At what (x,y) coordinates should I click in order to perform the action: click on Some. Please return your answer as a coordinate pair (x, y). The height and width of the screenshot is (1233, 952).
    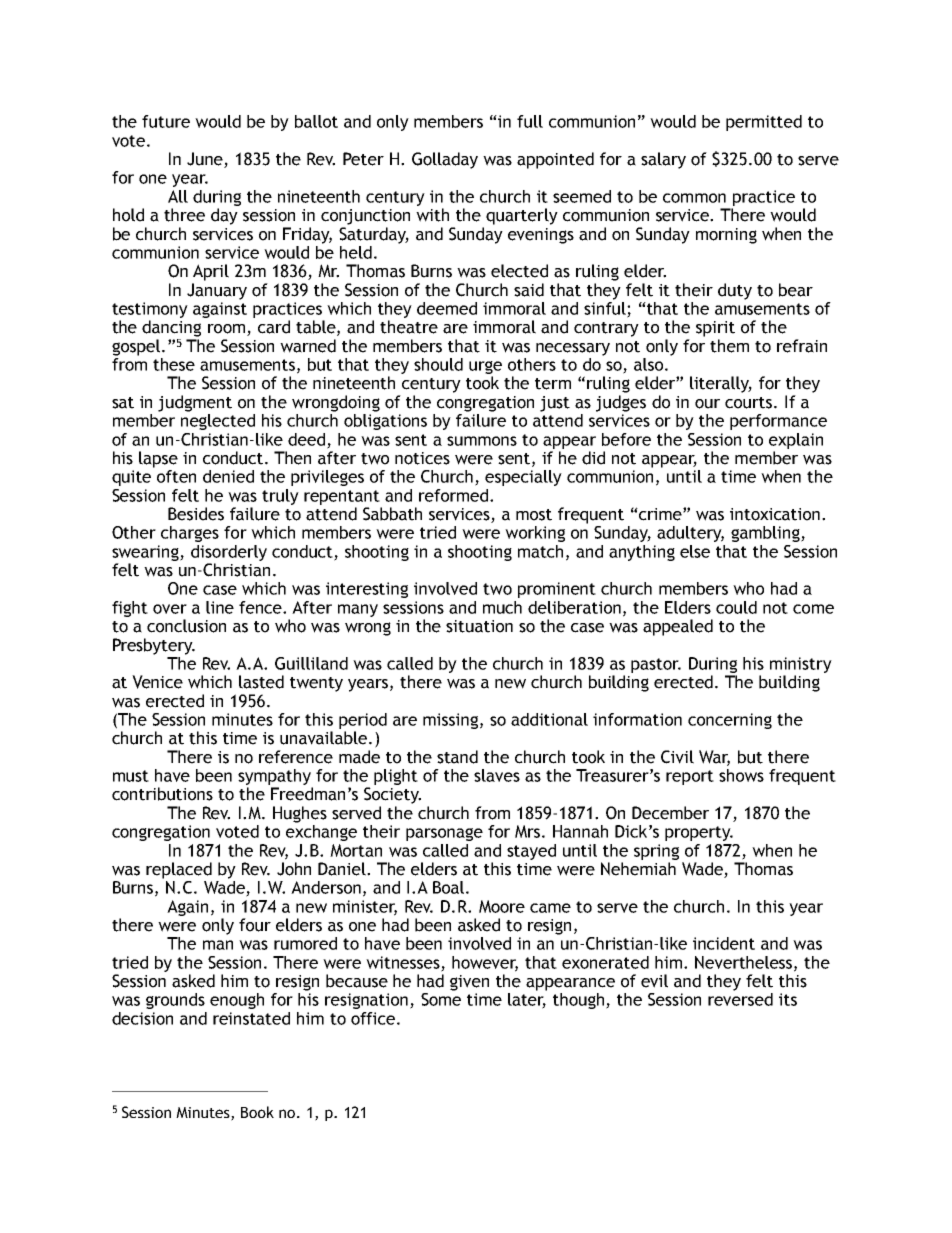
    Looking at the image, I should click on (441, 999).
